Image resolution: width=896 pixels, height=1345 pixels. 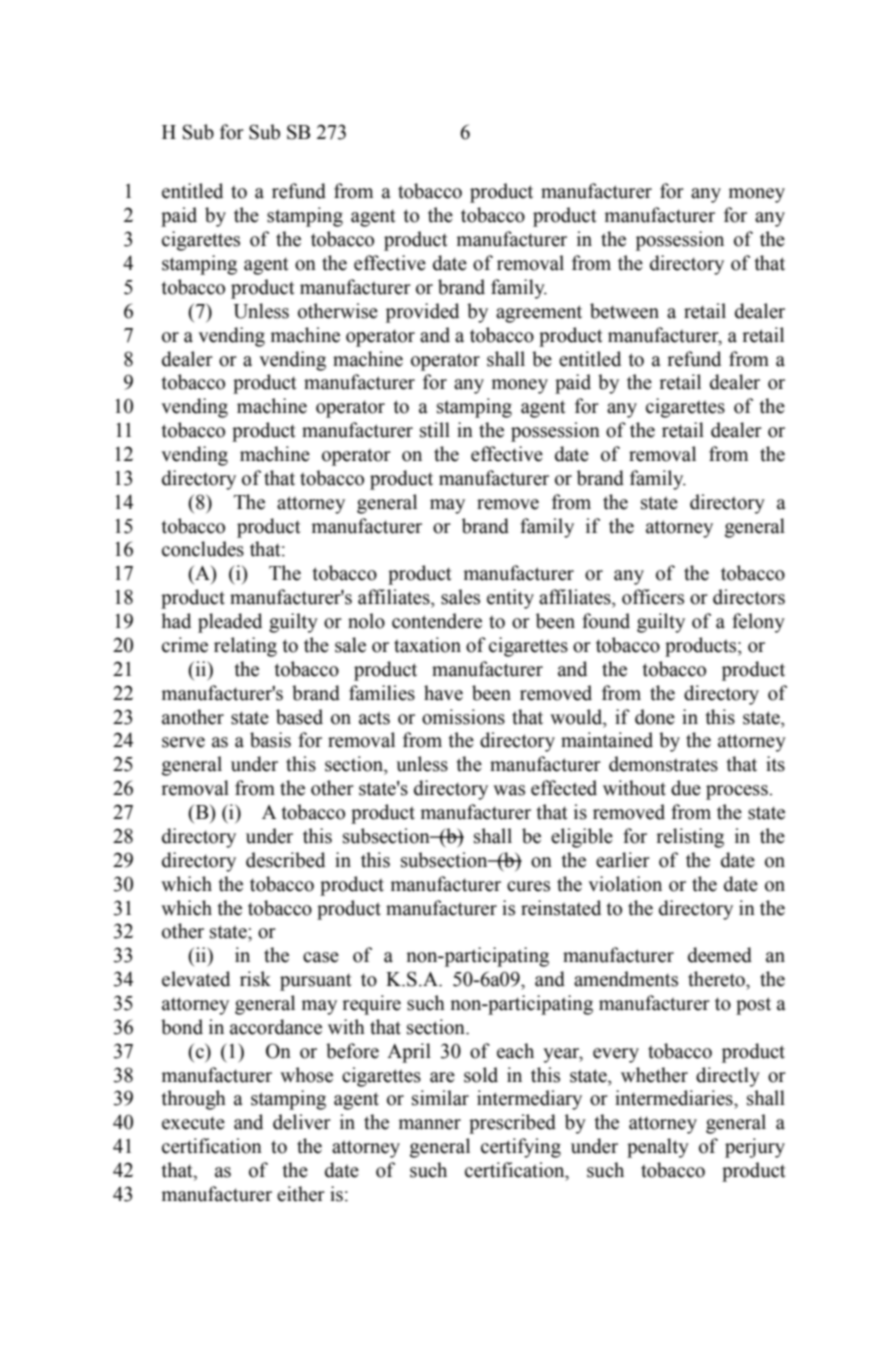 What do you see at coordinates (749, 597) in the screenshot?
I see `directors` at bounding box center [749, 597].
